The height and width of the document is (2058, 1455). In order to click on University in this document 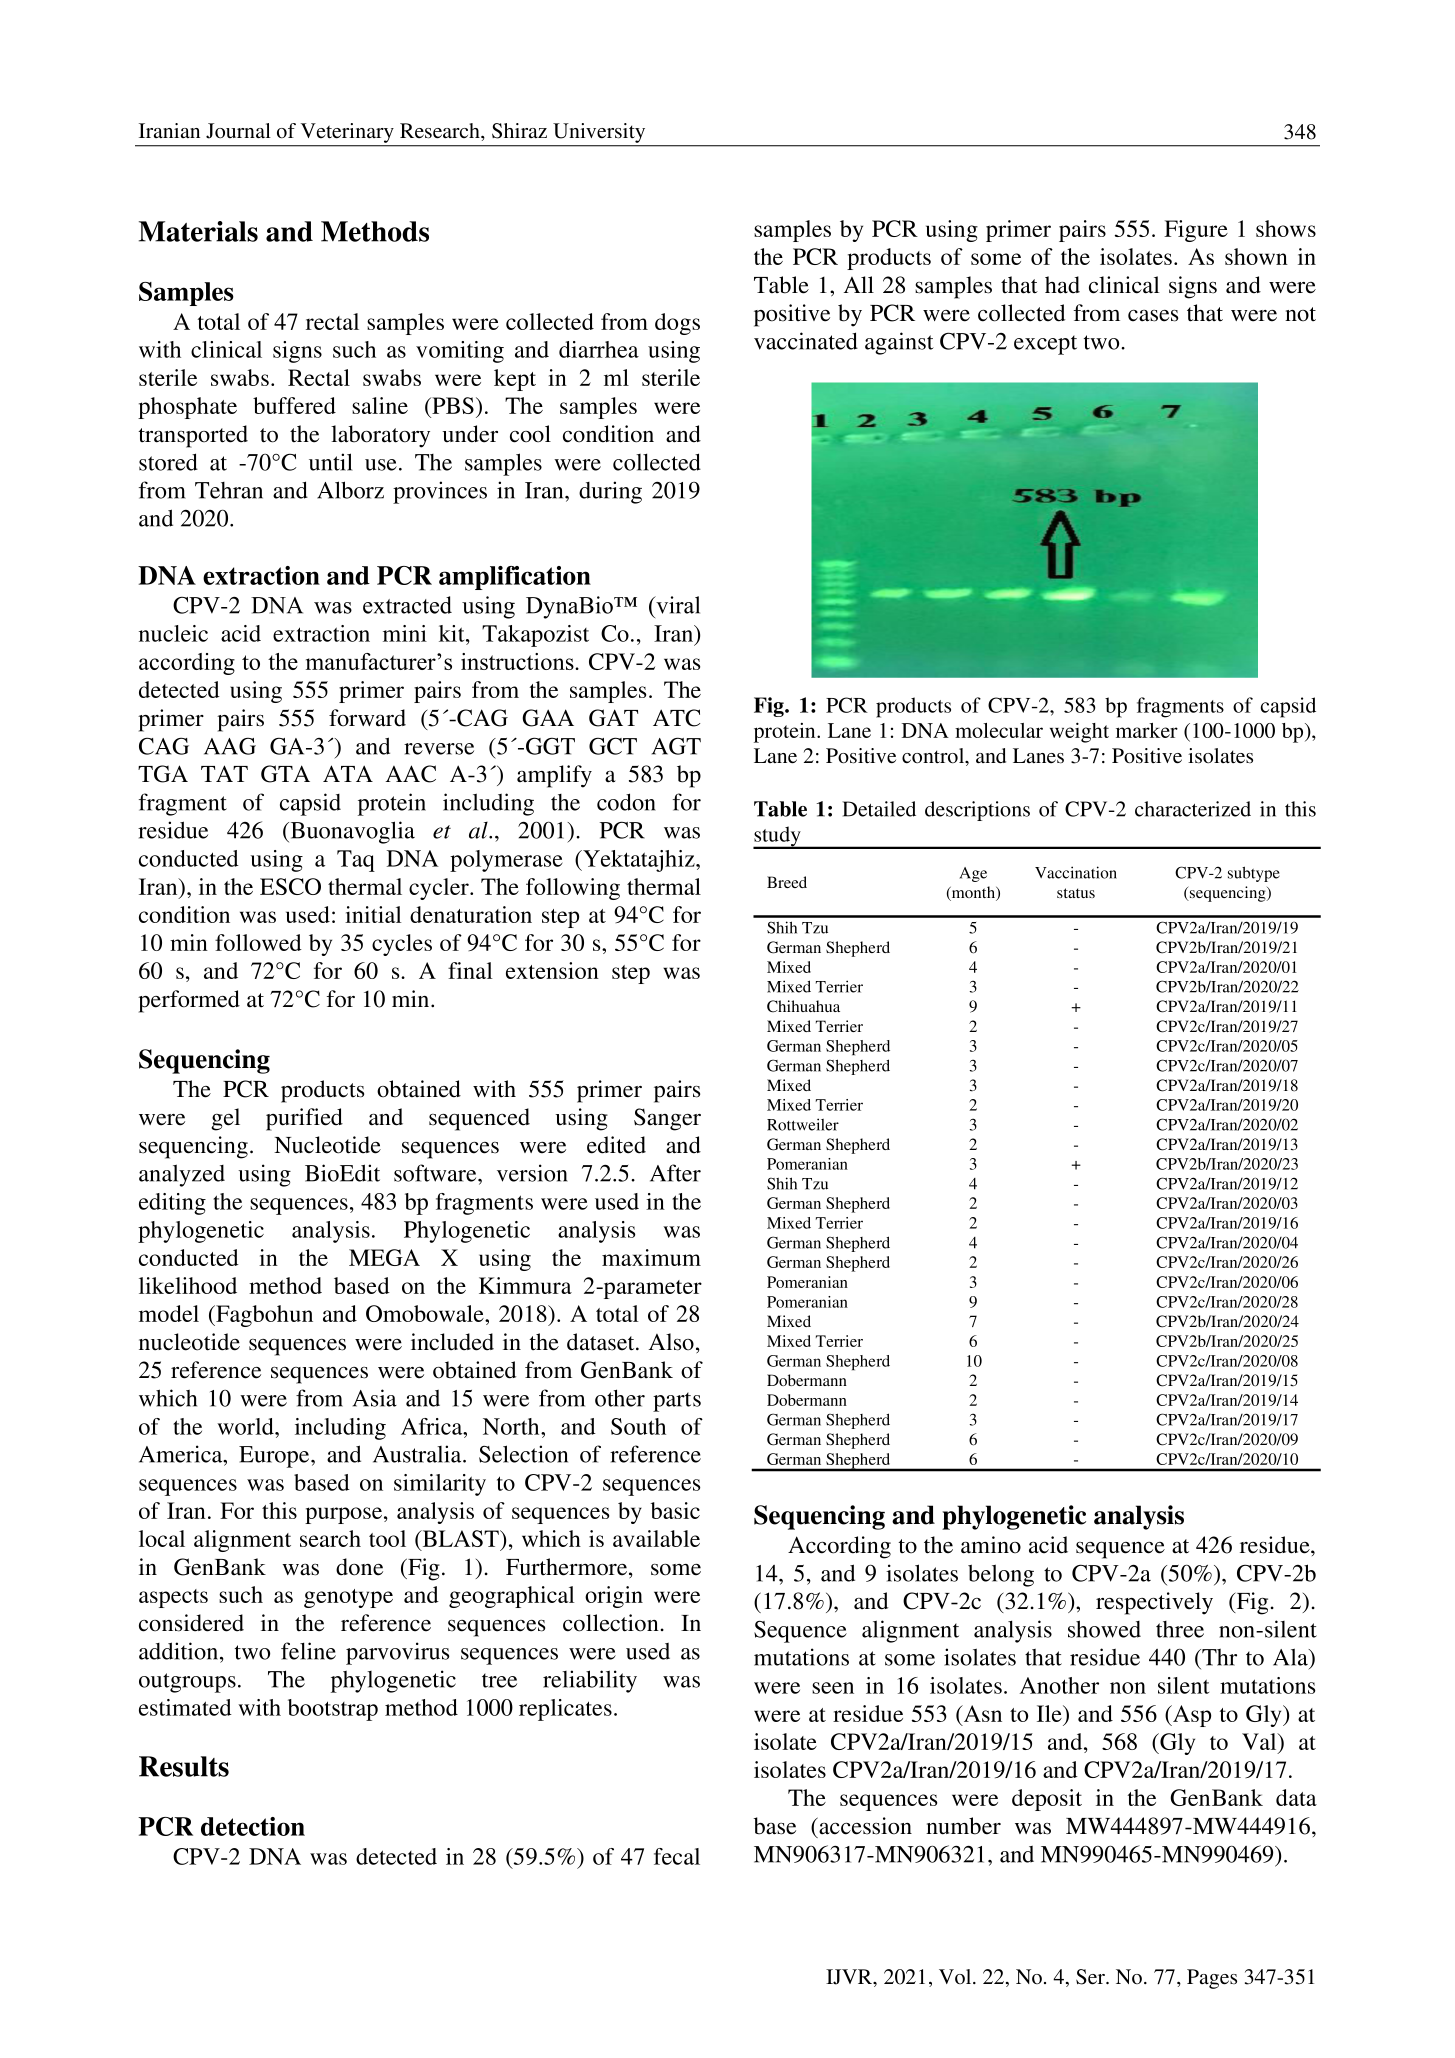, I will do `click(599, 133)`.
